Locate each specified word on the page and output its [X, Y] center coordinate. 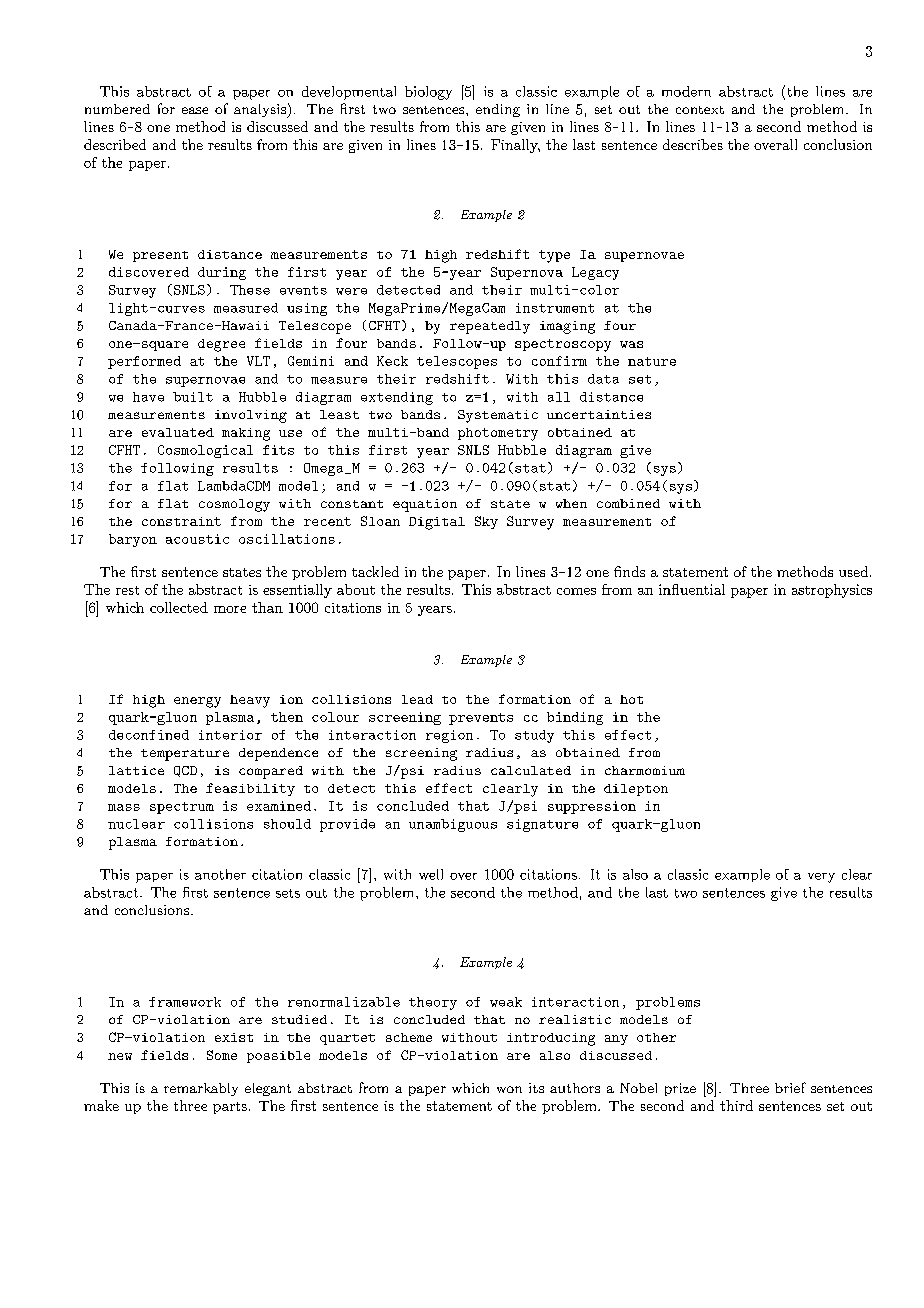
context [700, 110]
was [631, 344]
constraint [181, 521]
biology [428, 93]
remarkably [201, 1089]
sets [288, 893]
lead [417, 699]
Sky [486, 522]
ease [195, 110]
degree [221, 345]
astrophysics [832, 591]
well [431, 874]
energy [197, 702]
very [821, 878]
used [855, 571]
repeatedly [490, 327]
